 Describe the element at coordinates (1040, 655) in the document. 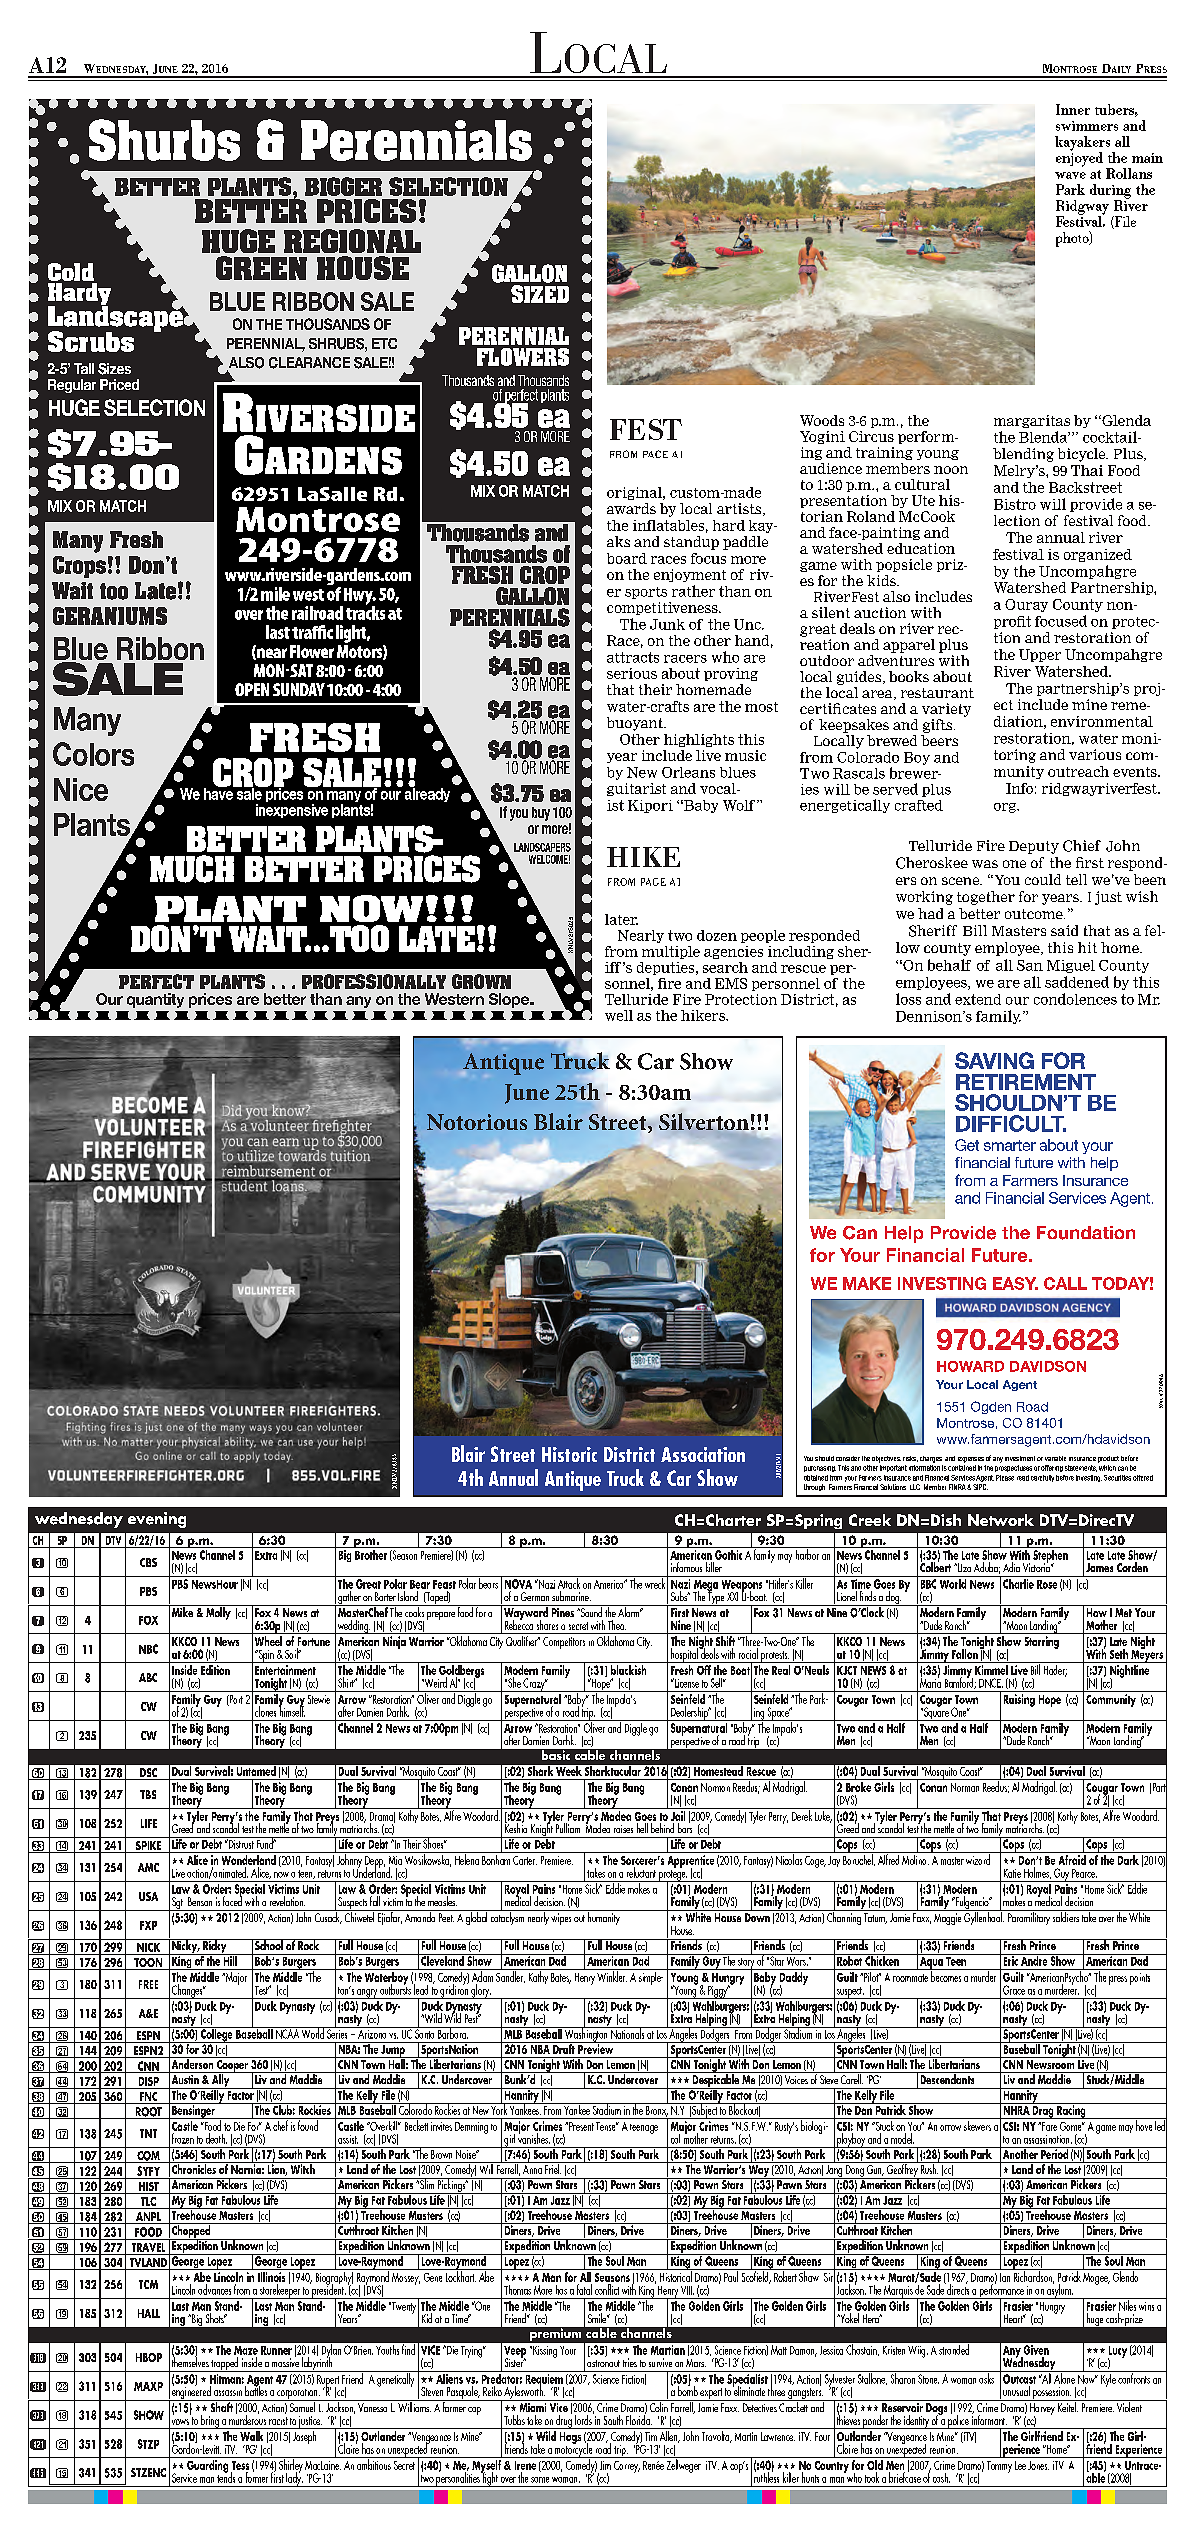

I see `Upper` at that location.
